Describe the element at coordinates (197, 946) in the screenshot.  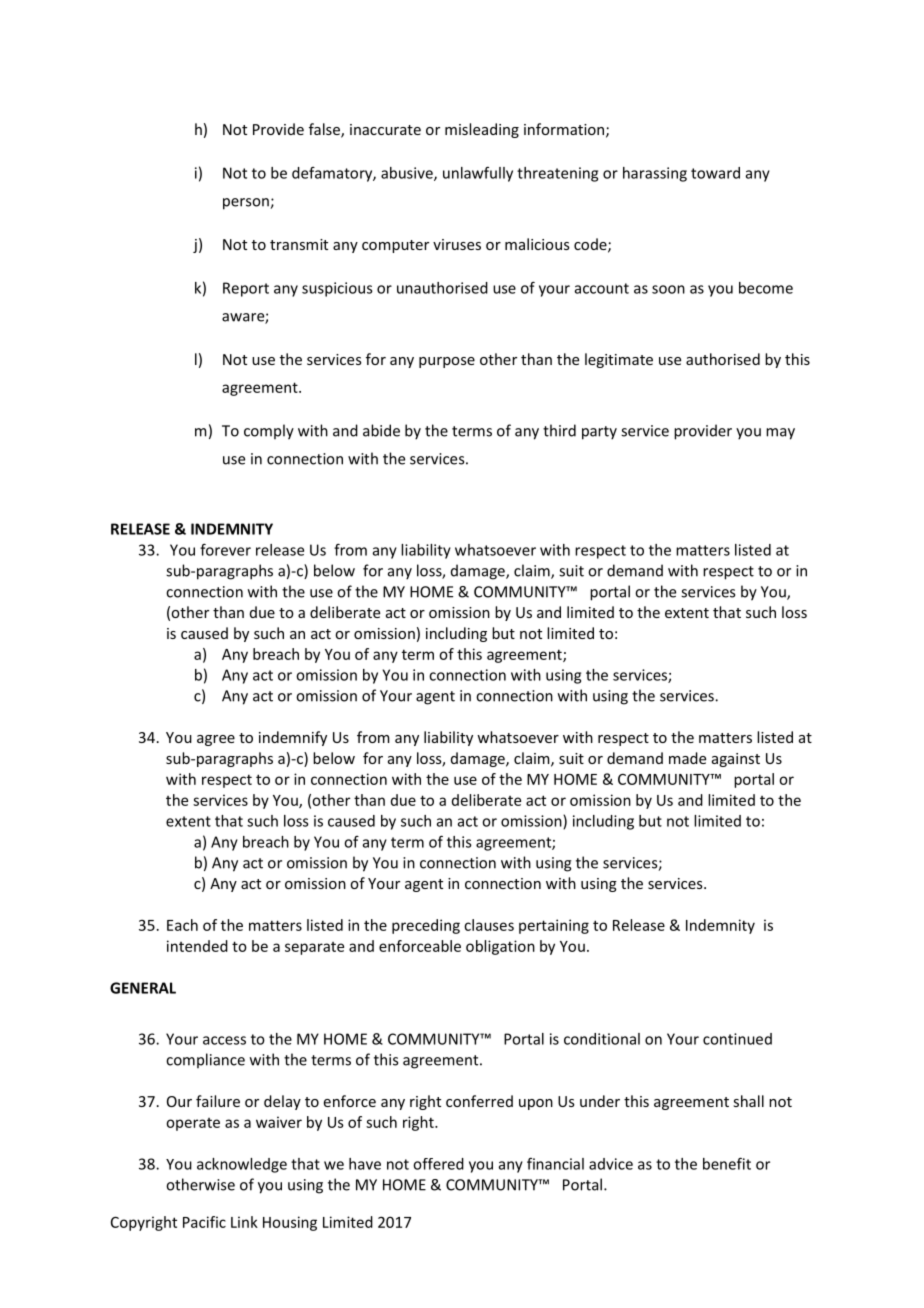
I see `intended` at that location.
